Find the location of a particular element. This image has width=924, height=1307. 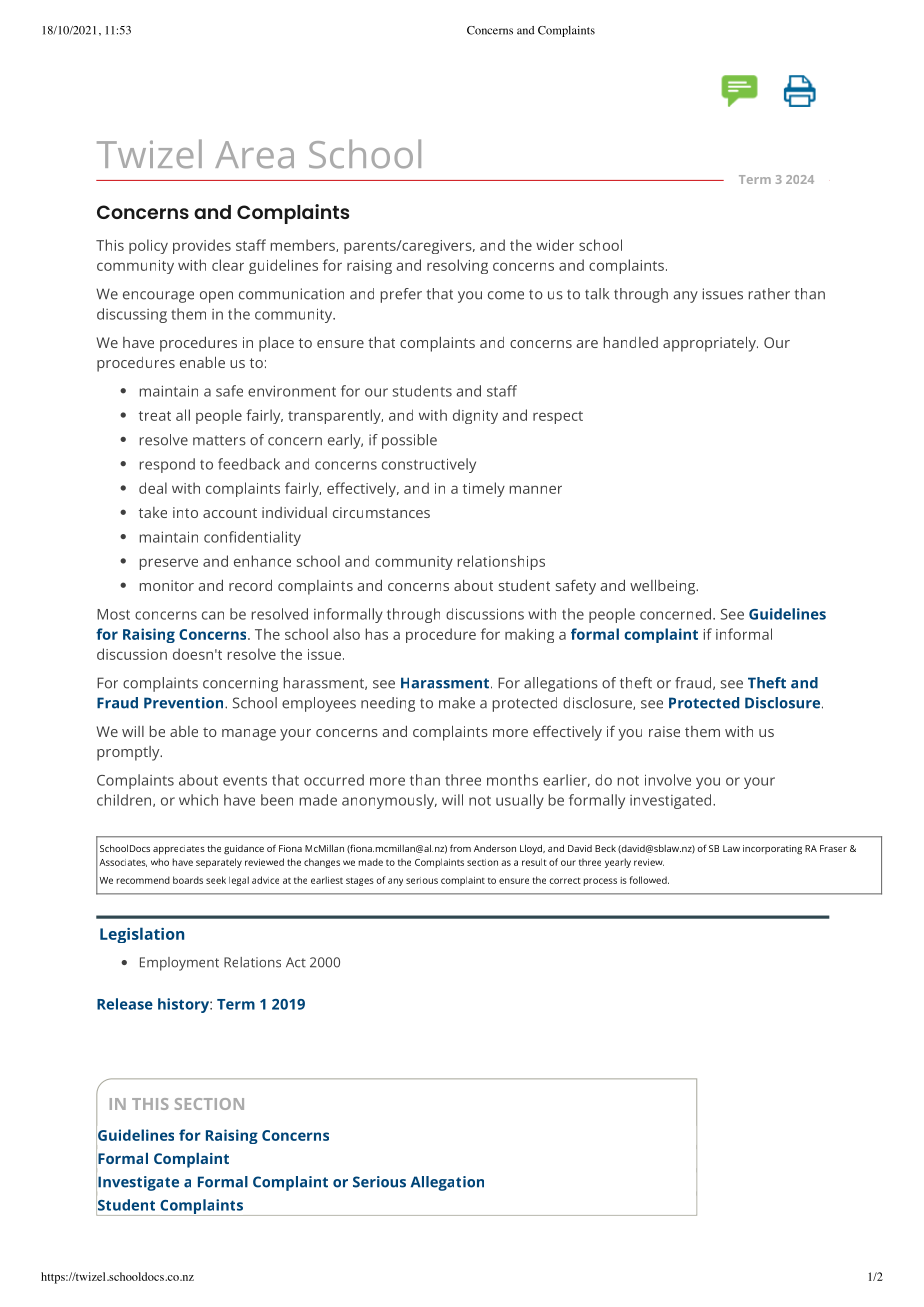

Prevention is located at coordinates (185, 703).
